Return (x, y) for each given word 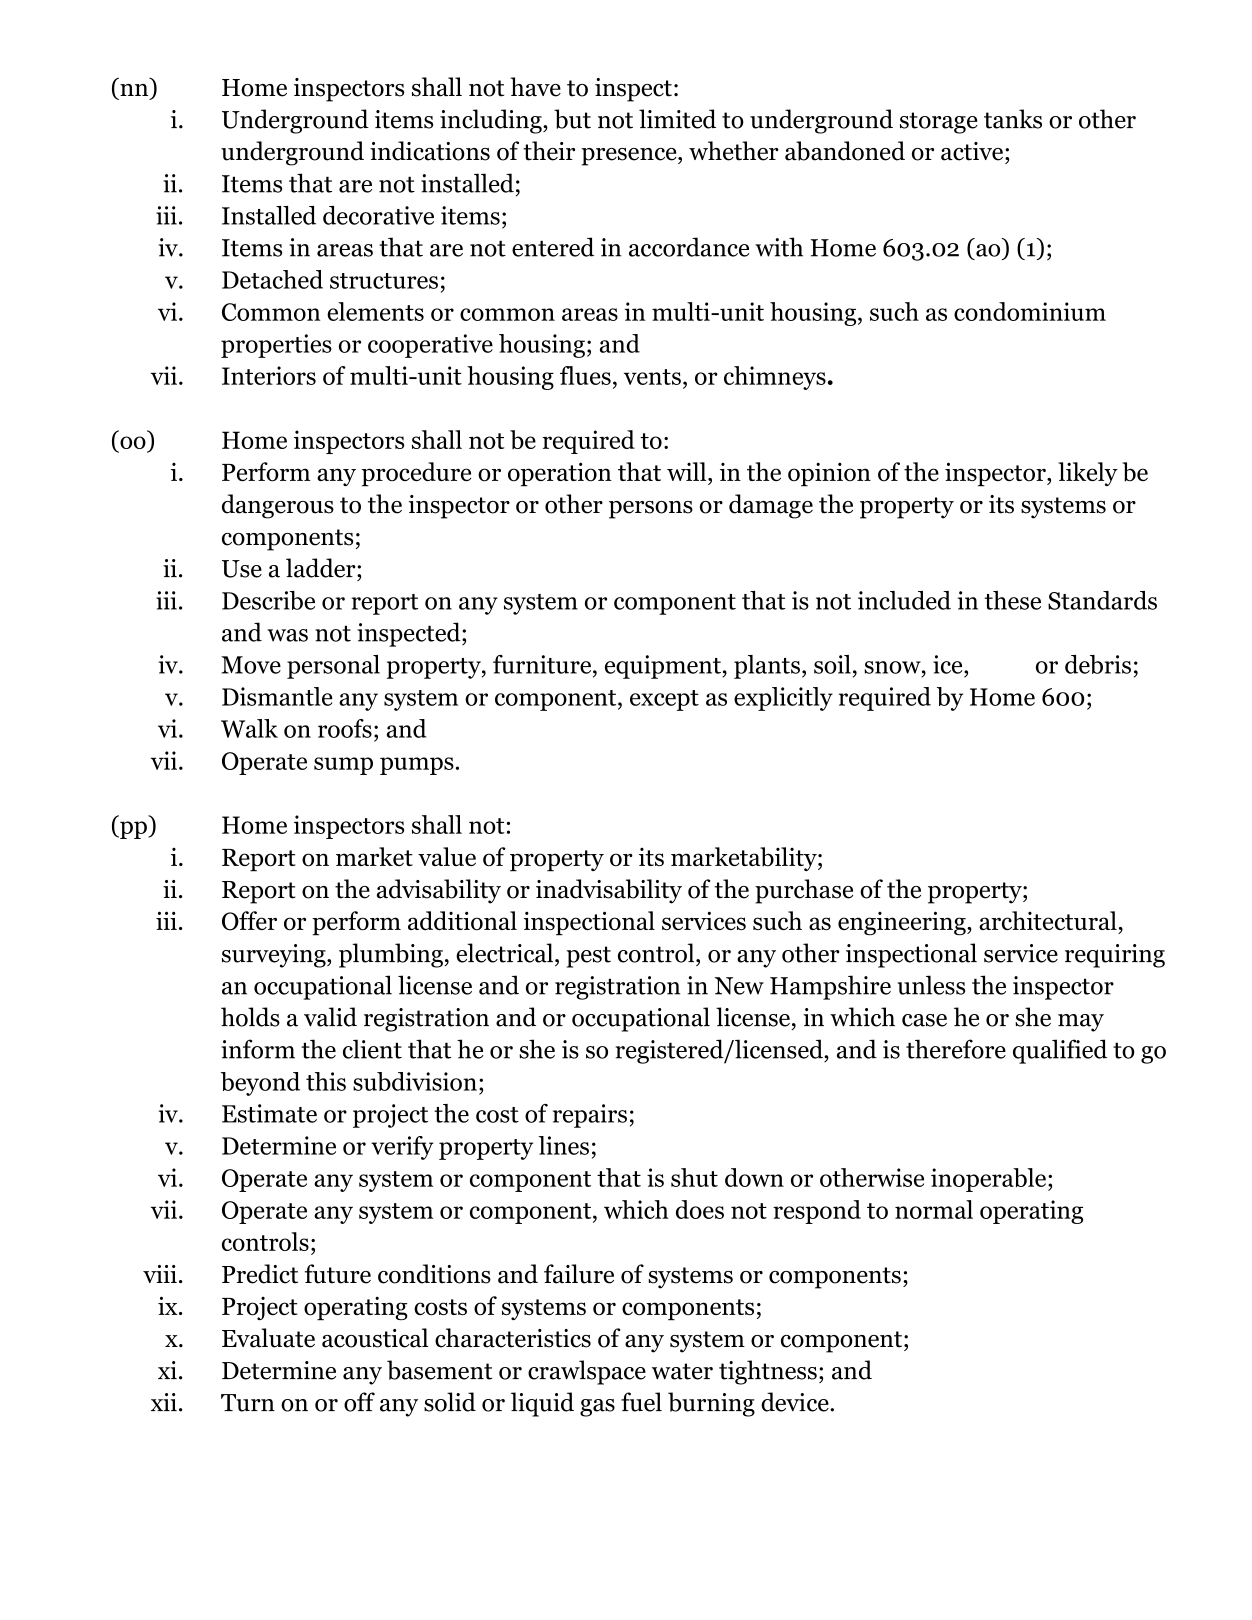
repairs (590, 1116)
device (796, 1402)
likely (1088, 474)
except (664, 700)
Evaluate (268, 1338)
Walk (249, 728)
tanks (1013, 119)
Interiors (269, 375)
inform (258, 1049)
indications (430, 151)
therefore (956, 1049)
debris (1098, 664)
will (688, 471)
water (682, 1371)
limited (677, 119)
